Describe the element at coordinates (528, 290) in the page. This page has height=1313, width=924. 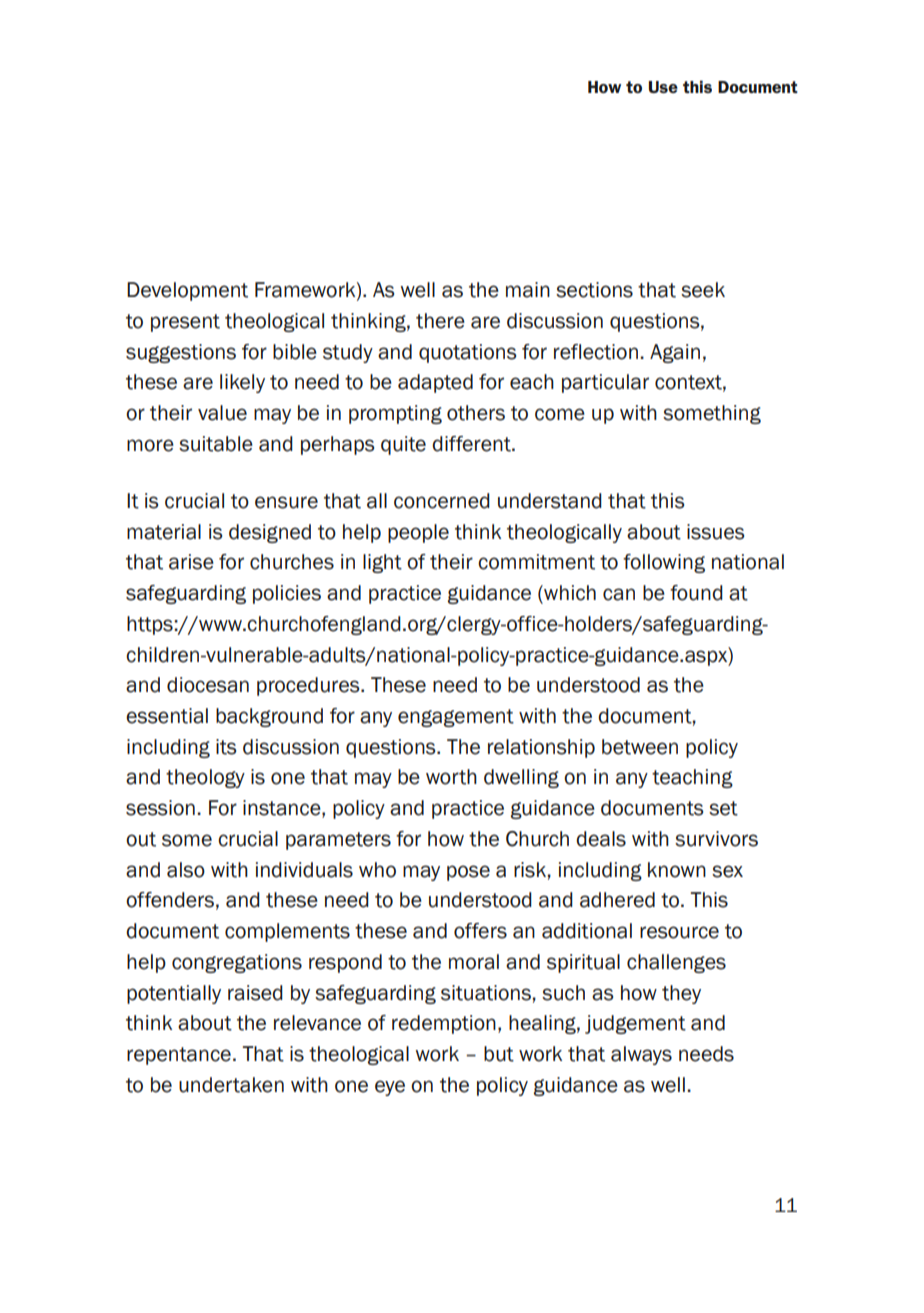
I see `main` at that location.
